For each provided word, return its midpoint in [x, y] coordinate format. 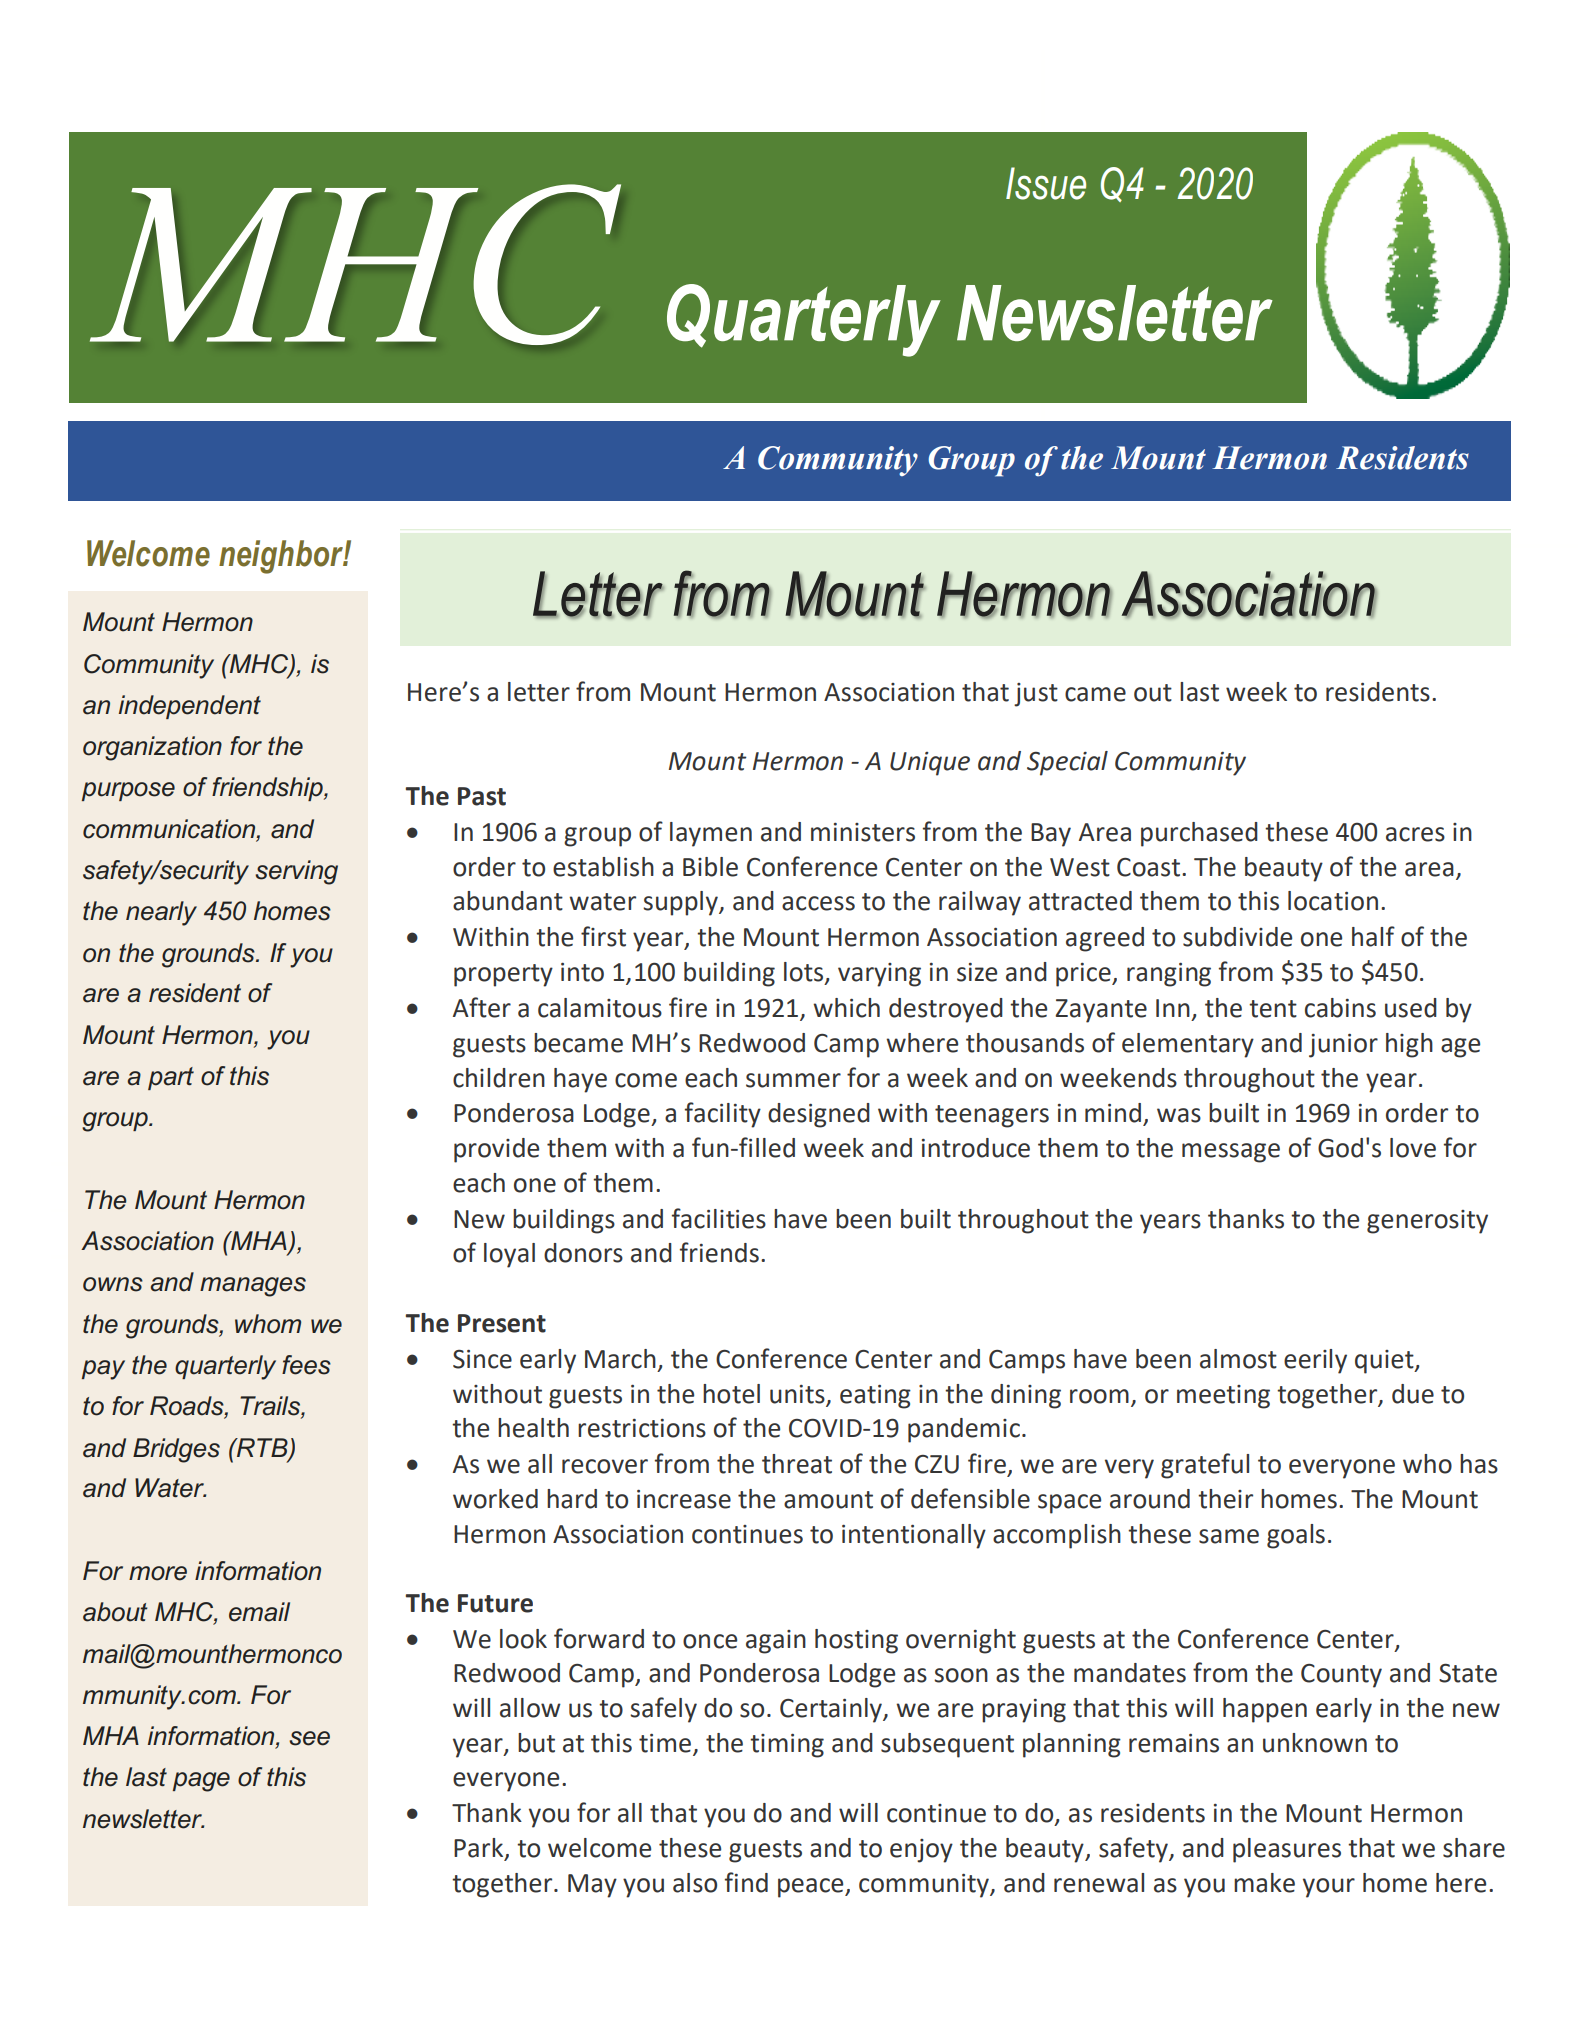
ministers [863, 832]
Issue [1046, 183]
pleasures [1287, 1850]
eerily [1315, 1361]
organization [152, 748]
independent [190, 707]
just [1036, 695]
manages [253, 1287]
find [746, 1882]
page [201, 1782]
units [797, 1394]
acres [1415, 834]
